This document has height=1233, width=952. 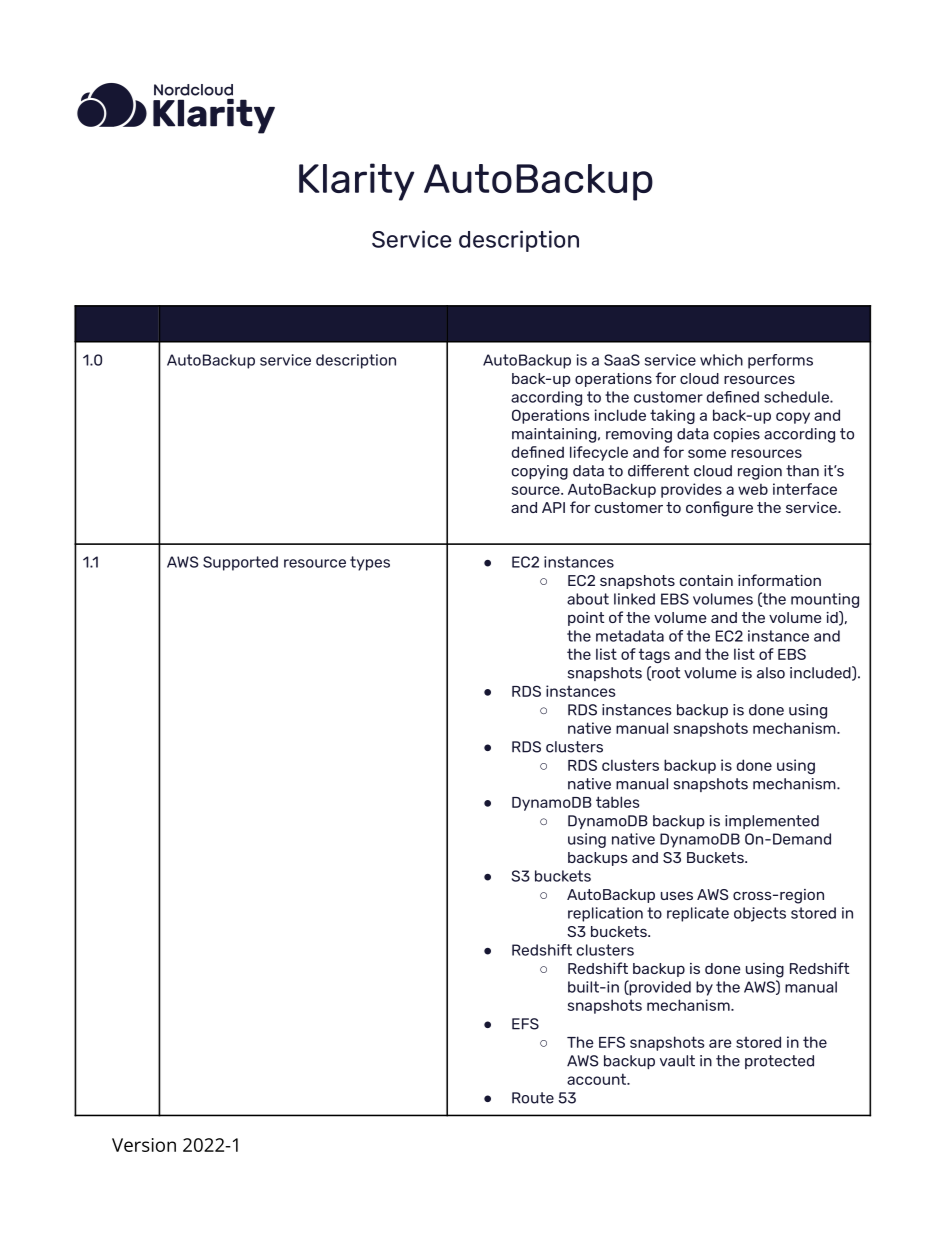 What do you see at coordinates (618, 802) in the document?
I see `tables` at bounding box center [618, 802].
